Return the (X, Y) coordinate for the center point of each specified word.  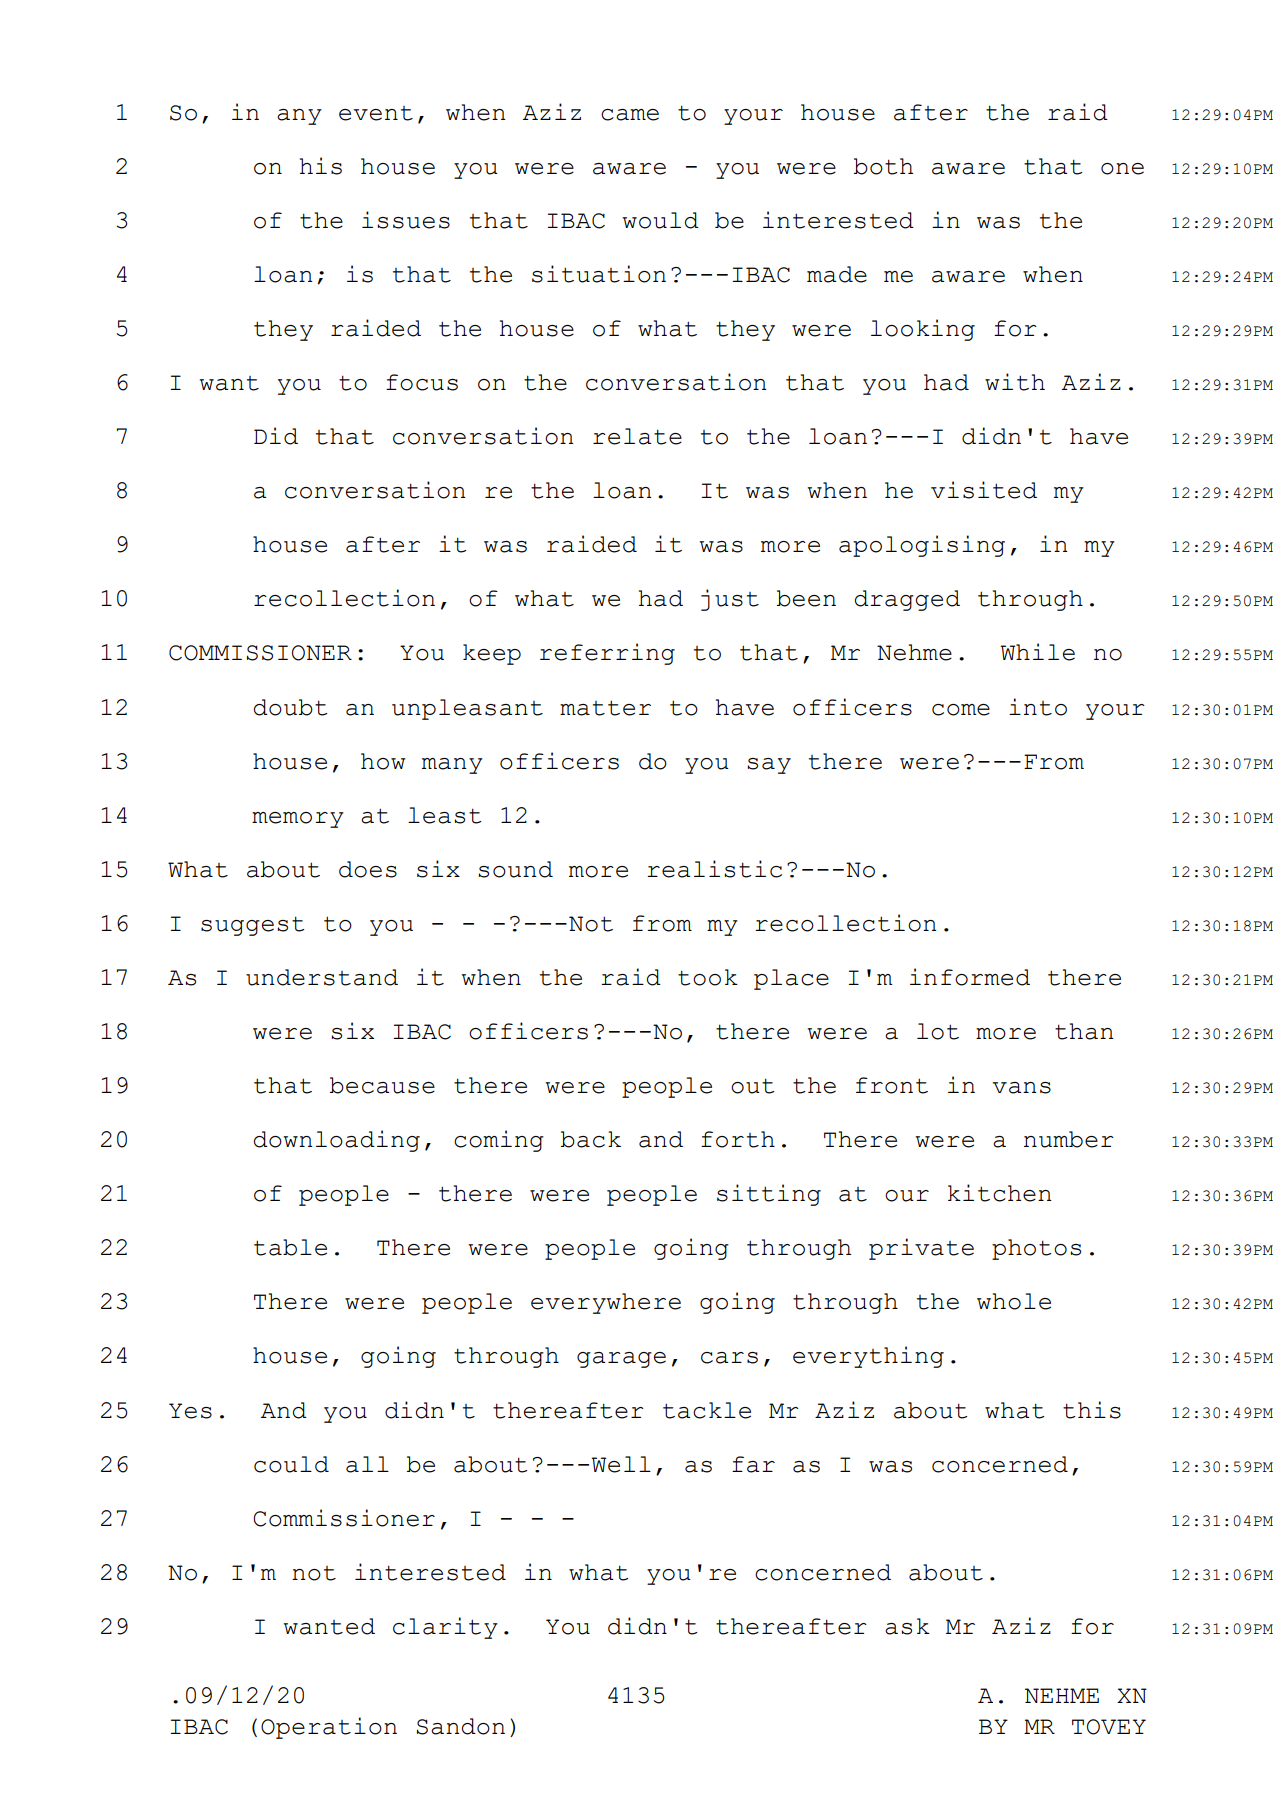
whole (1014, 1301)
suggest (252, 926)
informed (970, 977)
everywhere (606, 1303)
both (883, 166)
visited (984, 490)
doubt (290, 707)
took (708, 977)
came (630, 115)
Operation (329, 1728)
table (290, 1247)
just (730, 600)
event (376, 113)
